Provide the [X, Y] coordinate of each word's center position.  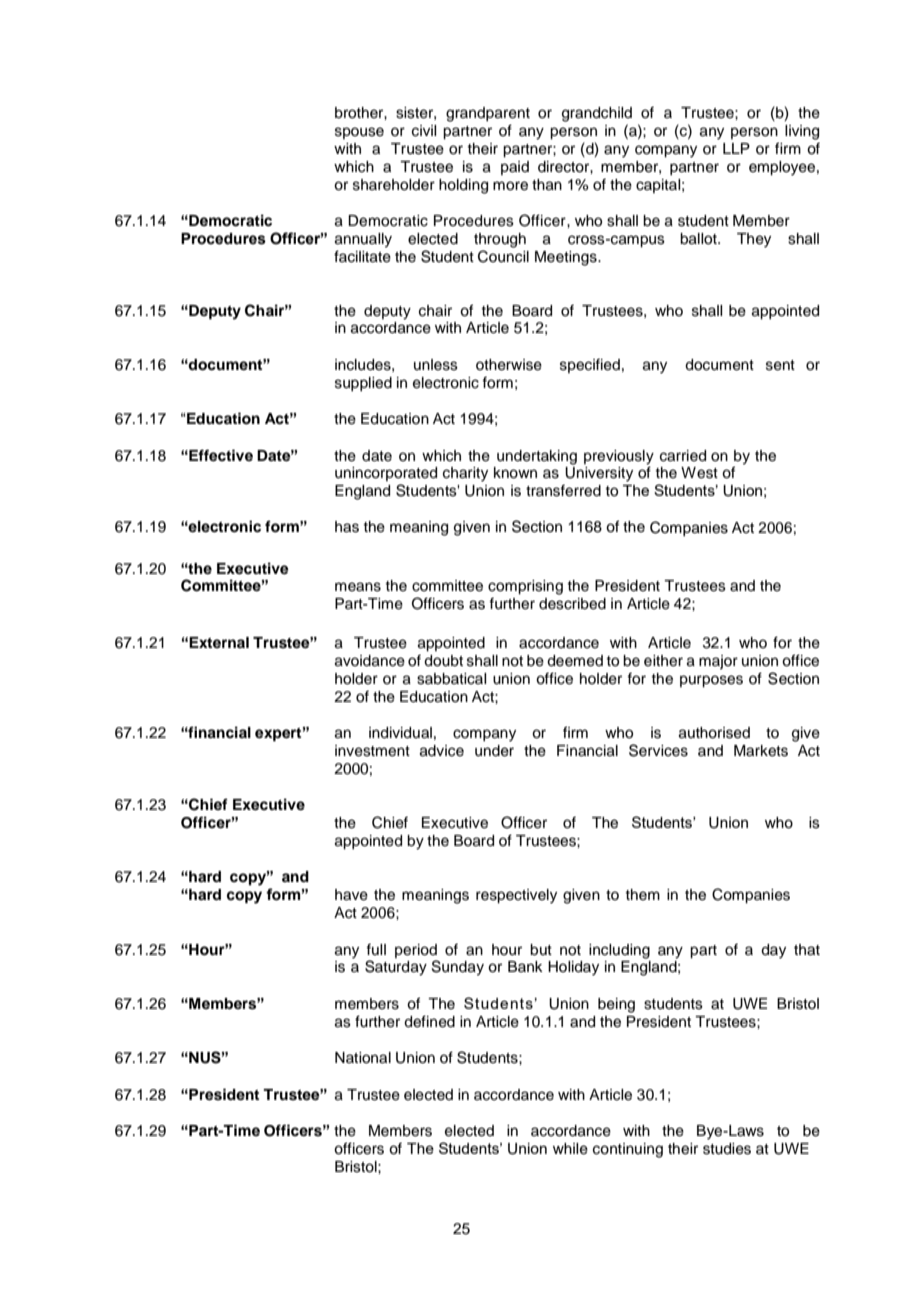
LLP [736, 148]
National [363, 1058]
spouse [359, 133]
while [570, 1149]
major [718, 662]
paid [515, 168]
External [219, 642]
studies [727, 1149]
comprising [525, 587]
